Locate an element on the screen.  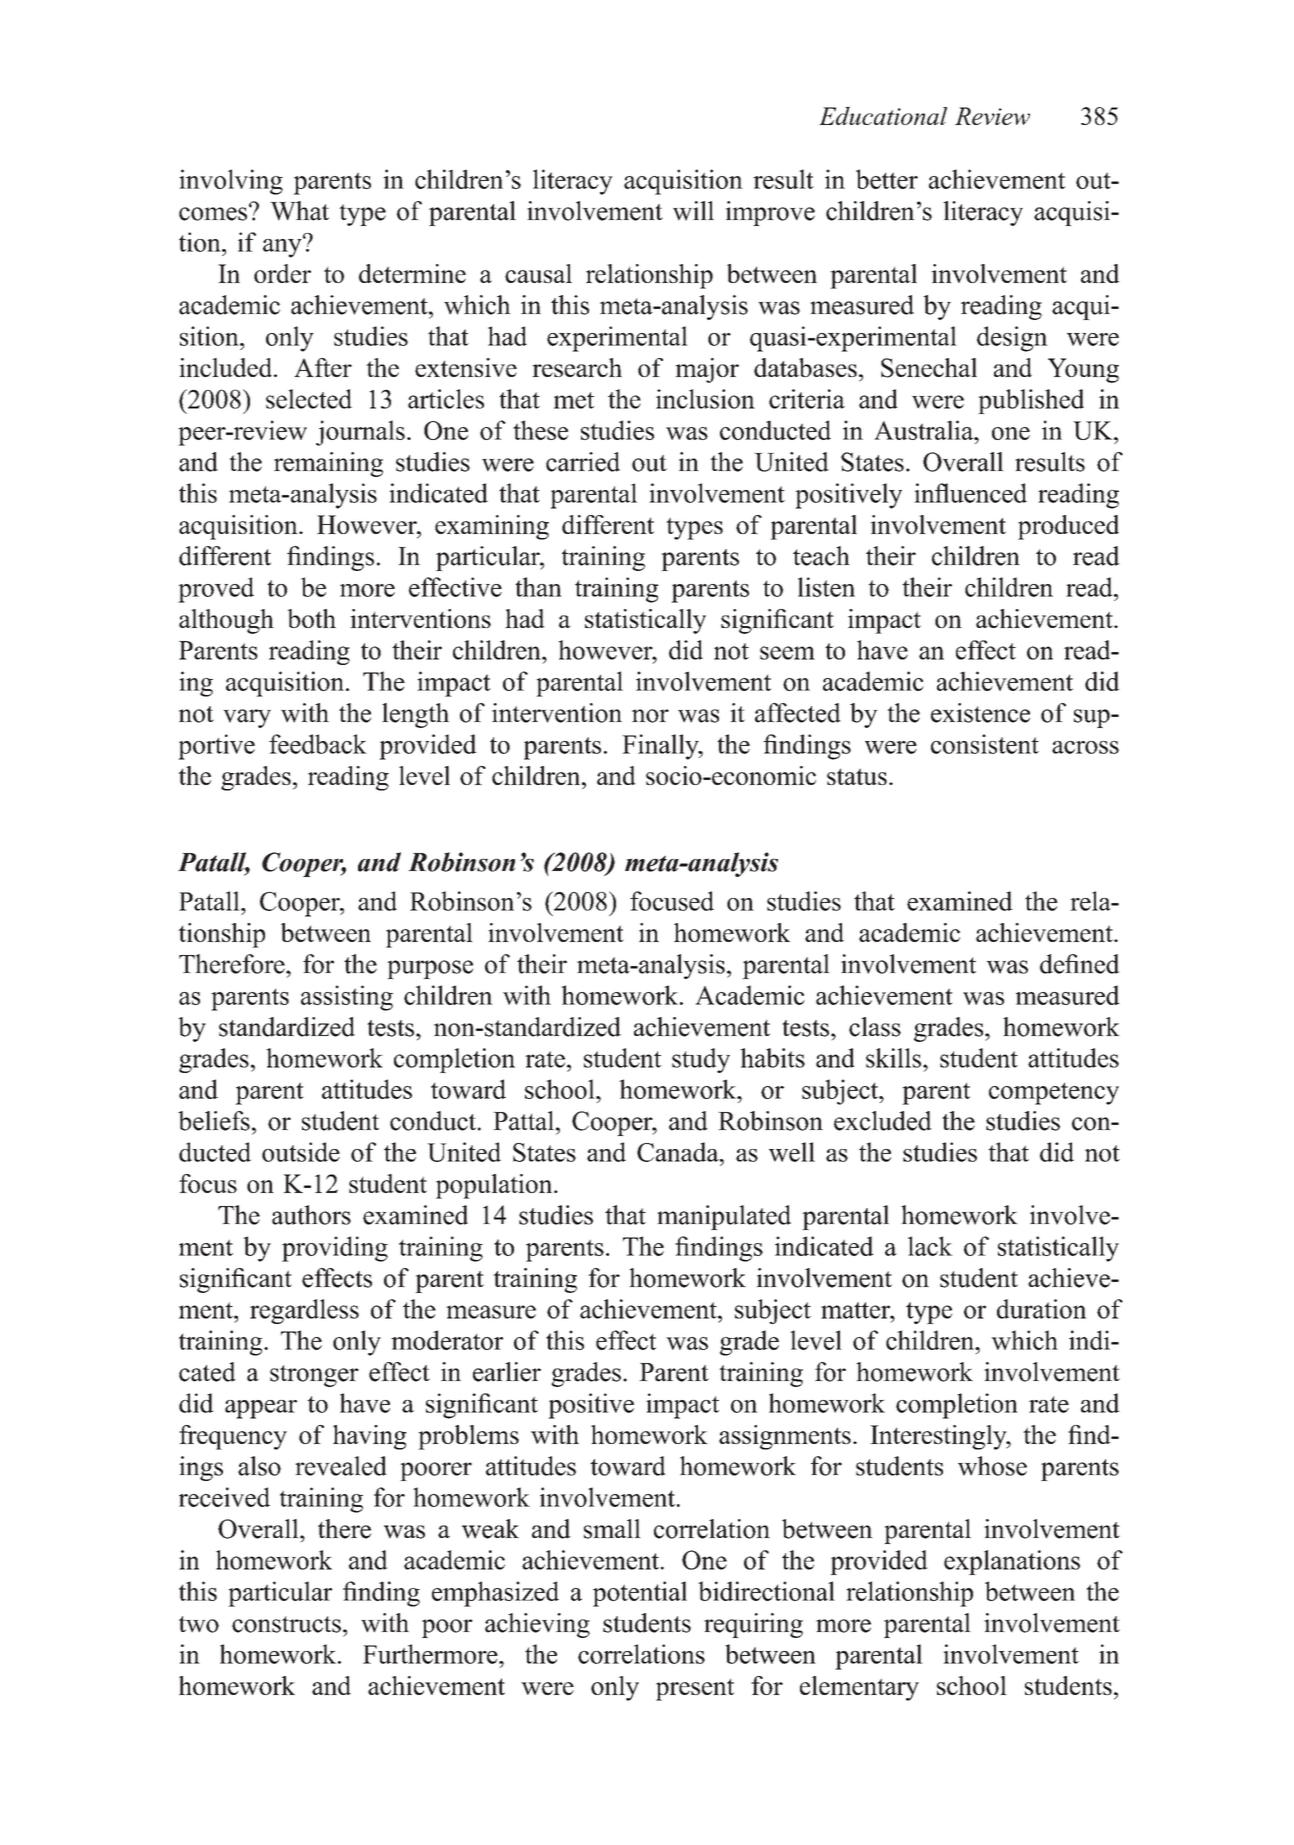
better is located at coordinates (887, 179).
